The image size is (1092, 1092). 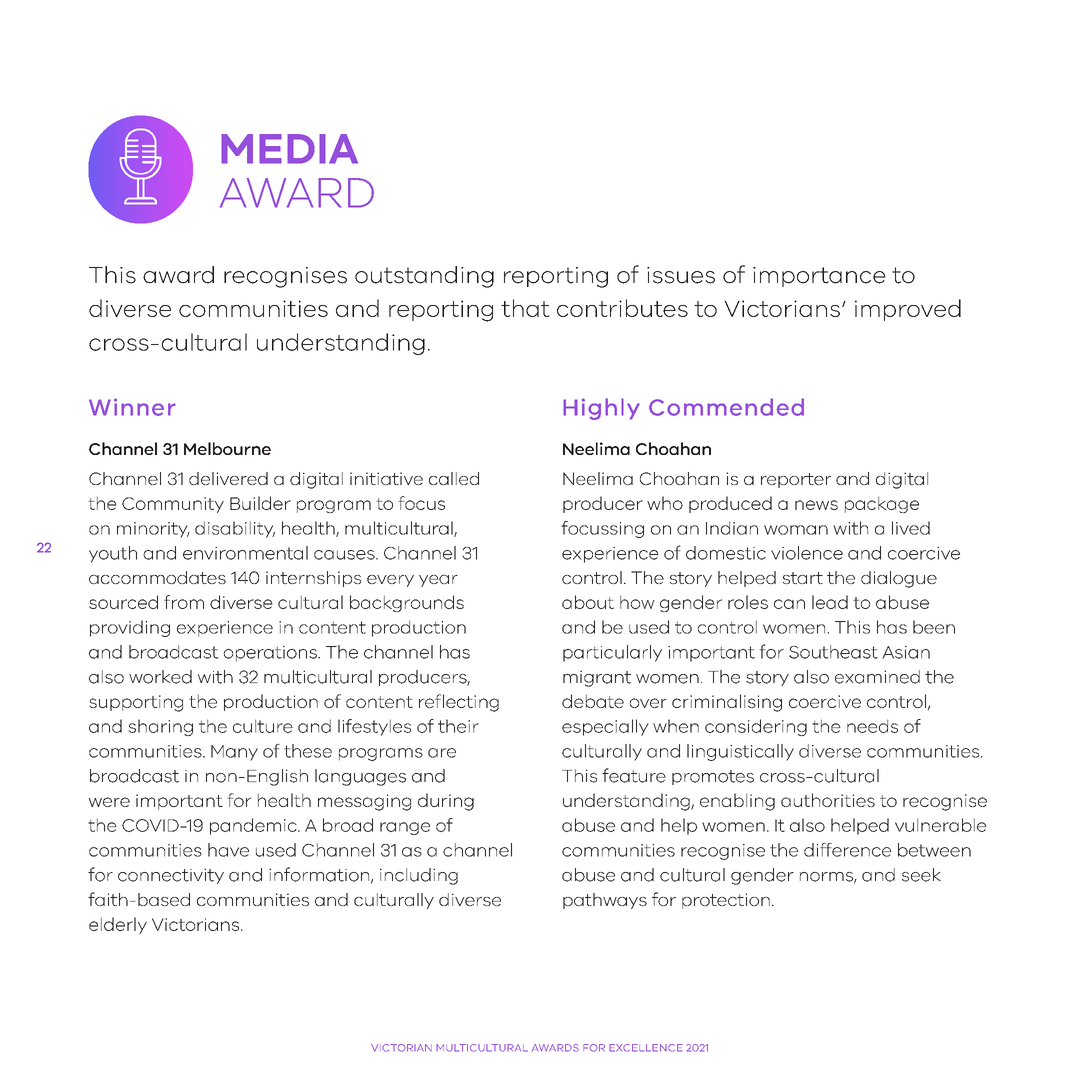 I want to click on protection, so click(x=726, y=901).
